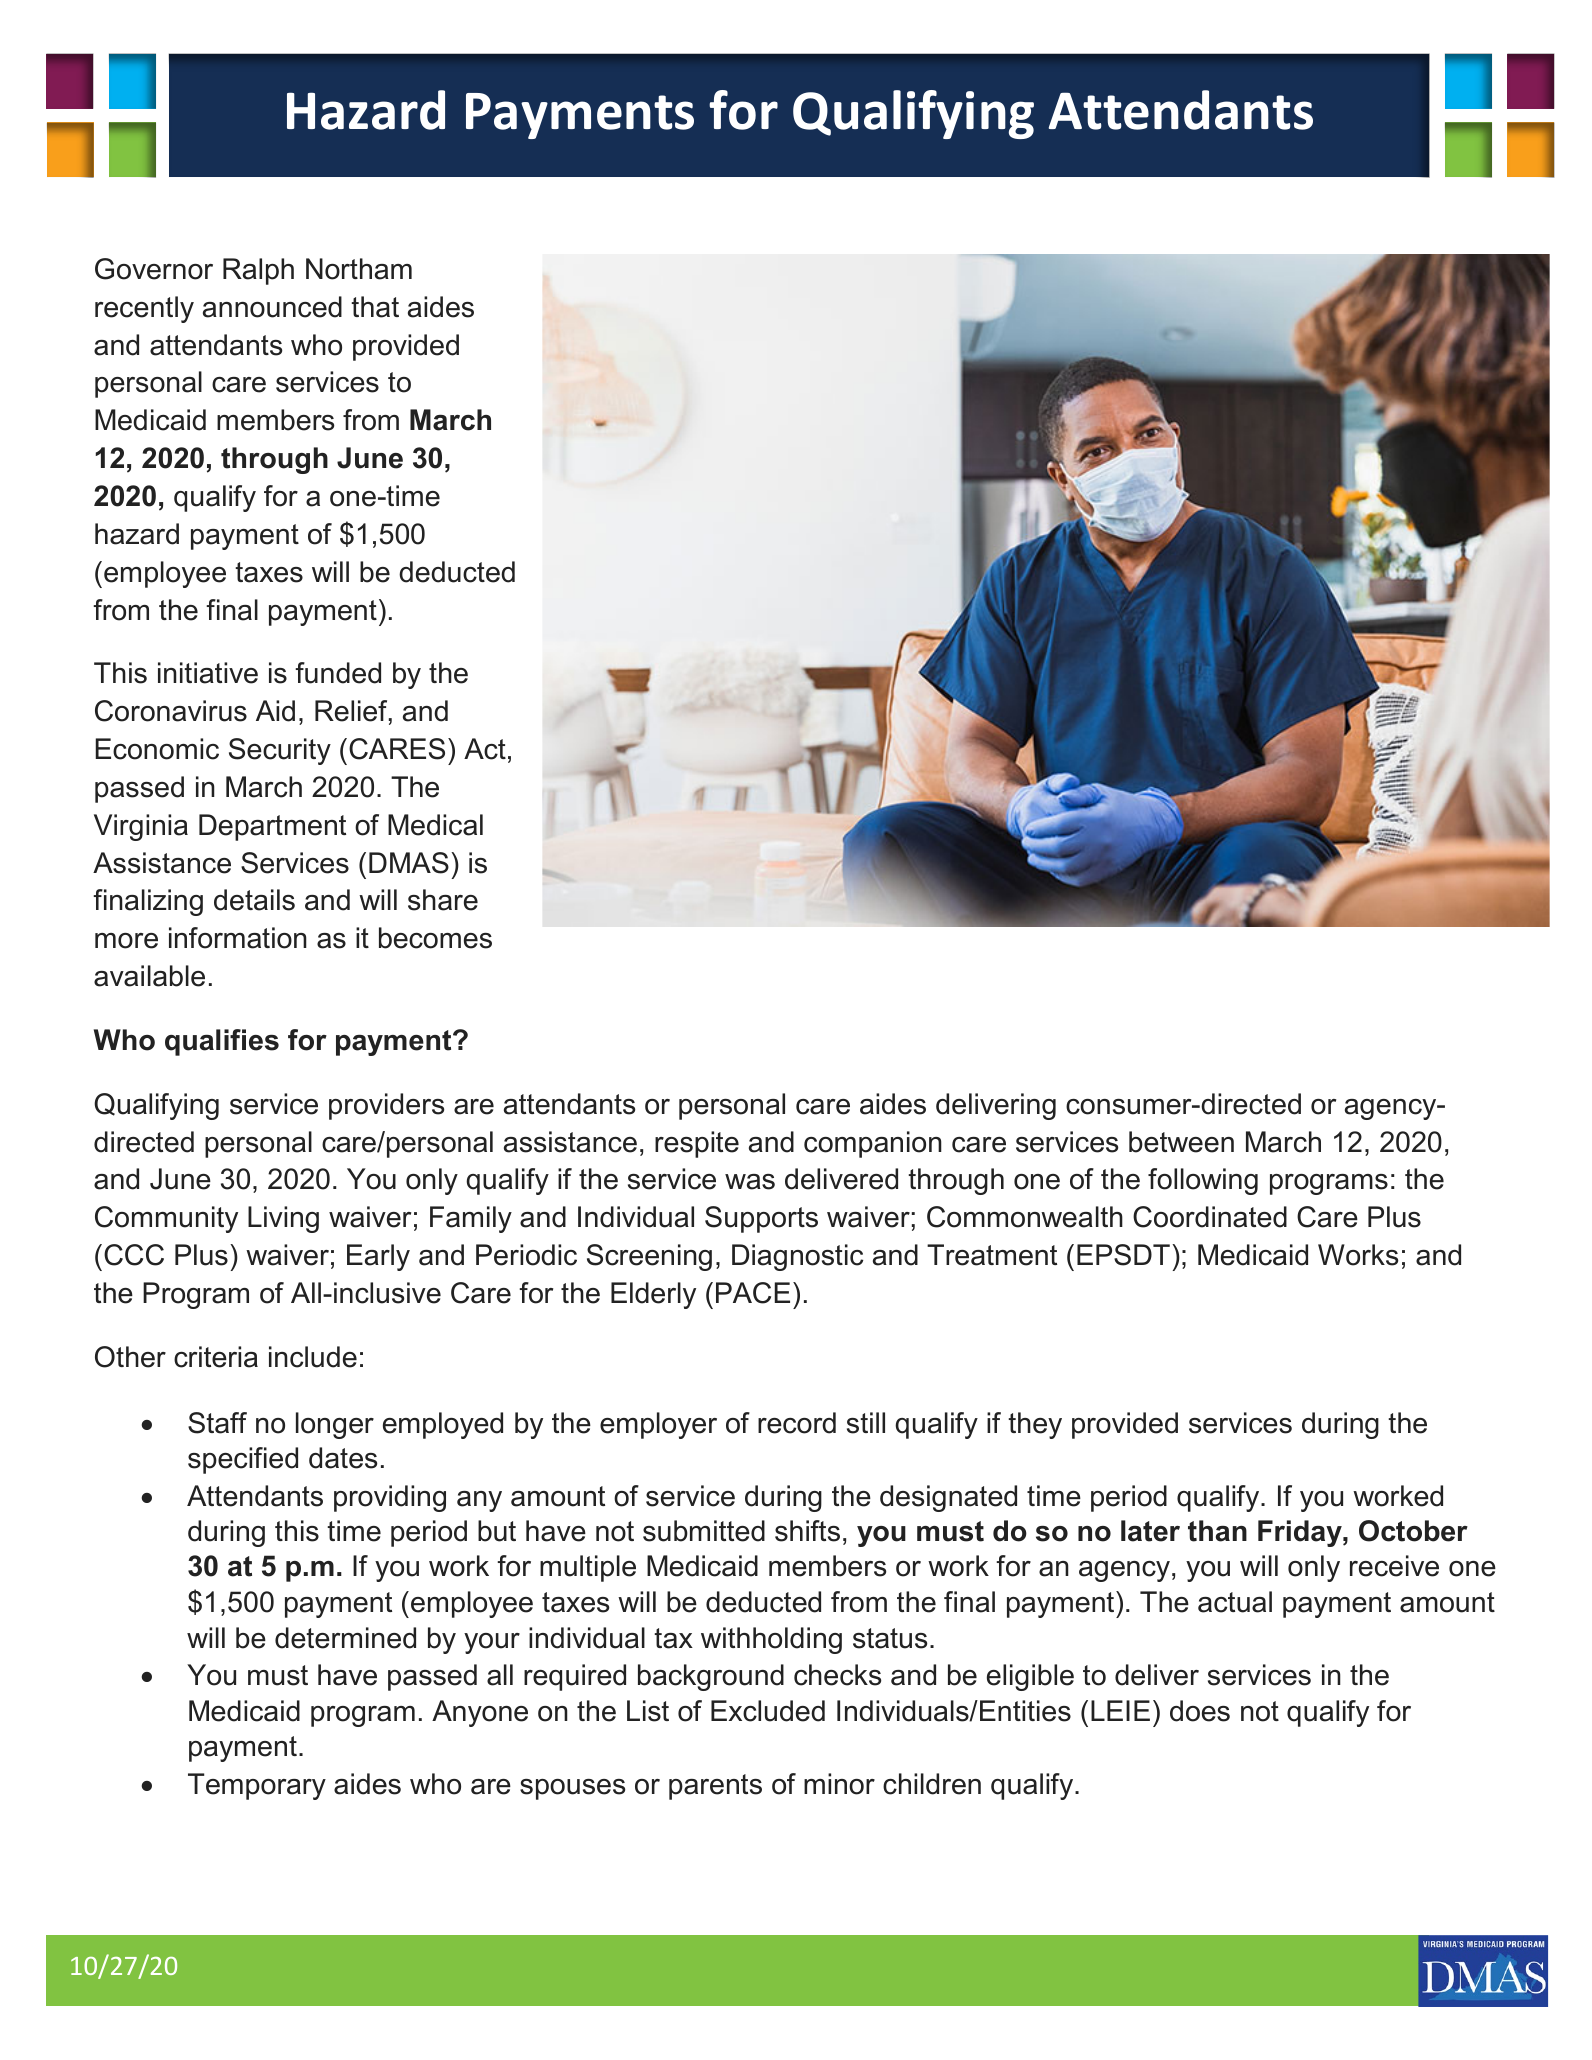 This screenshot has width=1592, height=2060. I want to click on that, so click(375, 307).
